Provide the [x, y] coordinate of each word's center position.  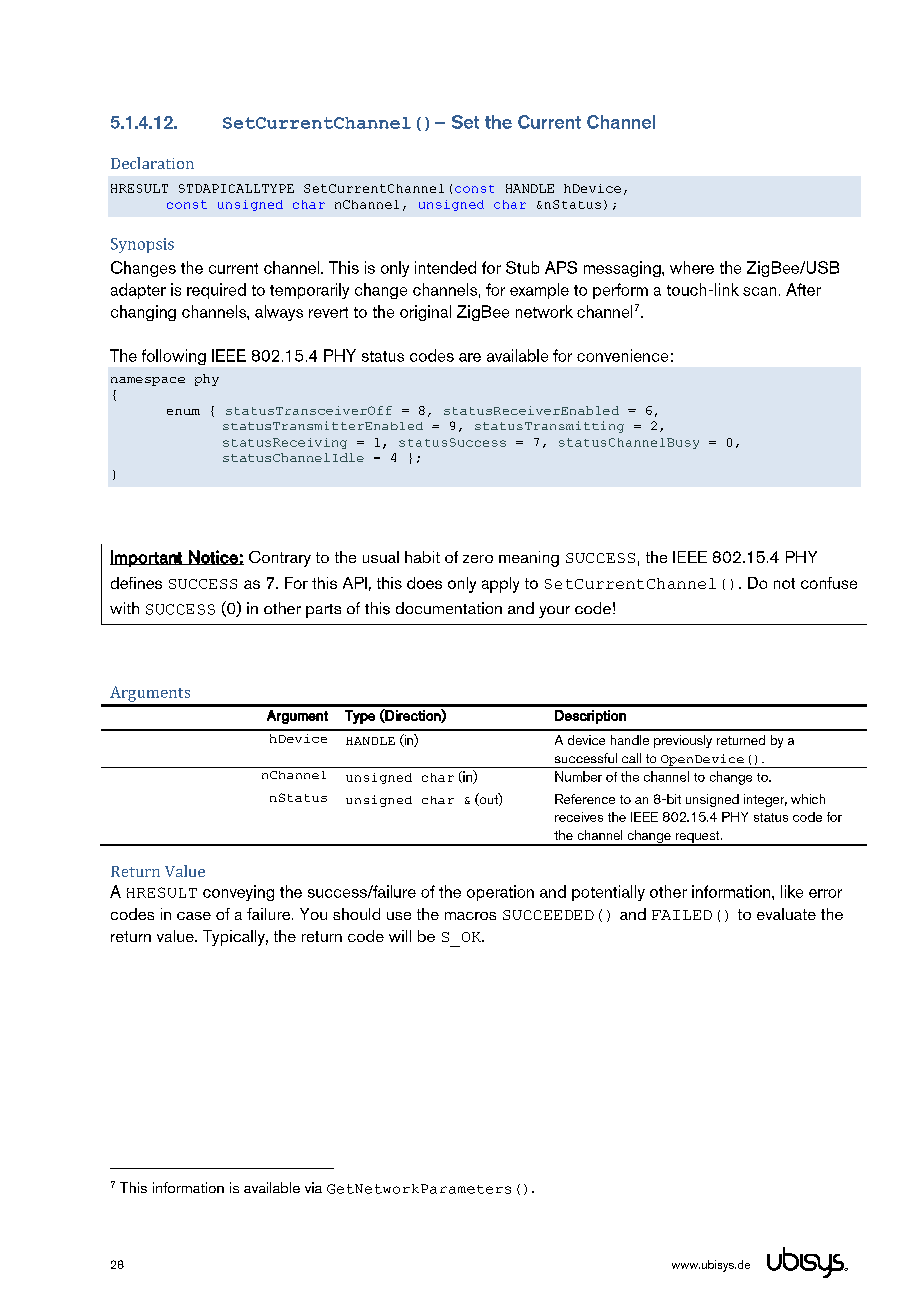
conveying [238, 893]
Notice [213, 557]
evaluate [786, 914]
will [400, 936]
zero [478, 559]
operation [500, 893]
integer [765, 800]
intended [445, 267]
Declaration [152, 163]
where [692, 267]
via [313, 1187]
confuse [829, 583]
